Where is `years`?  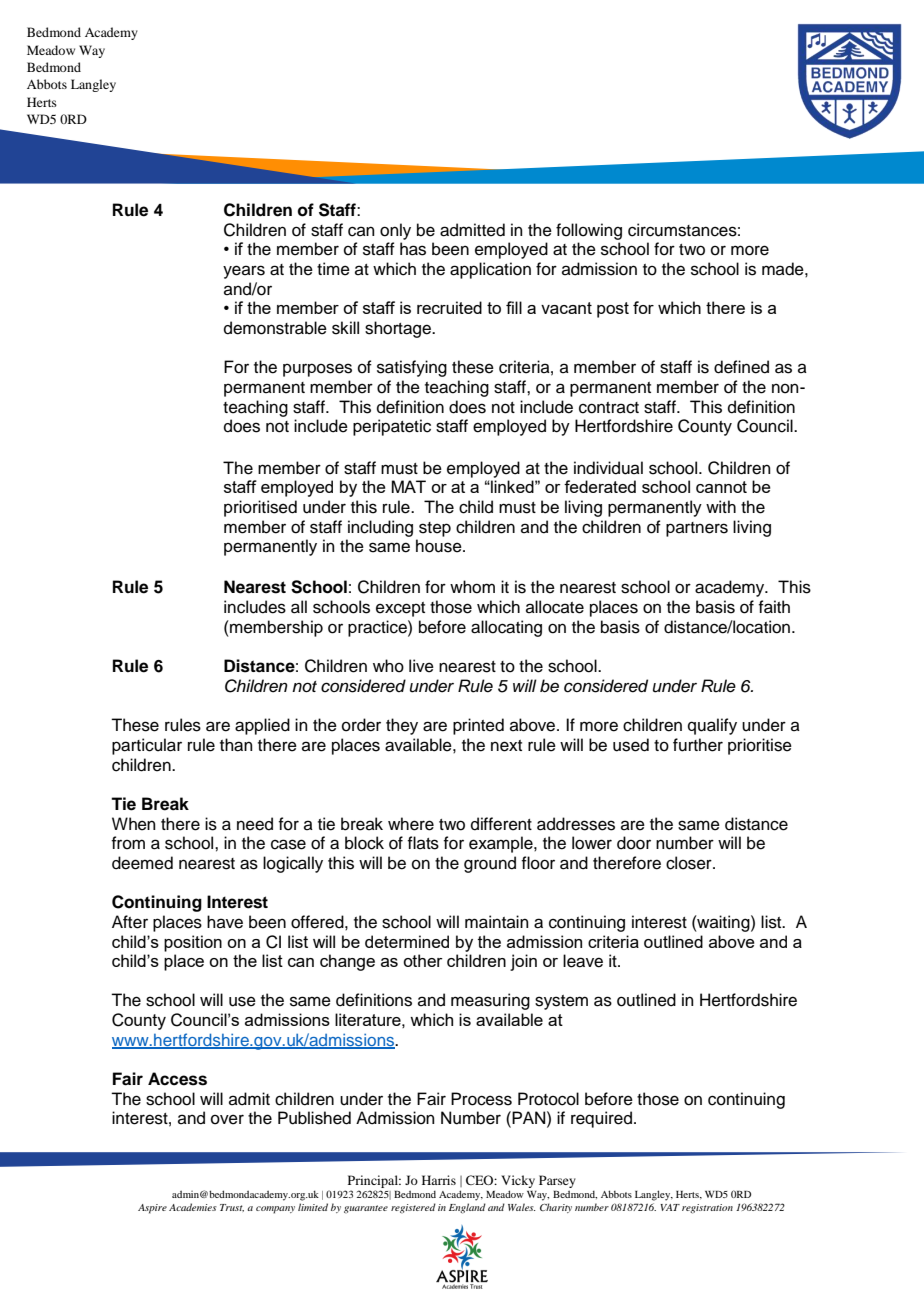
years is located at coordinates (244, 272).
